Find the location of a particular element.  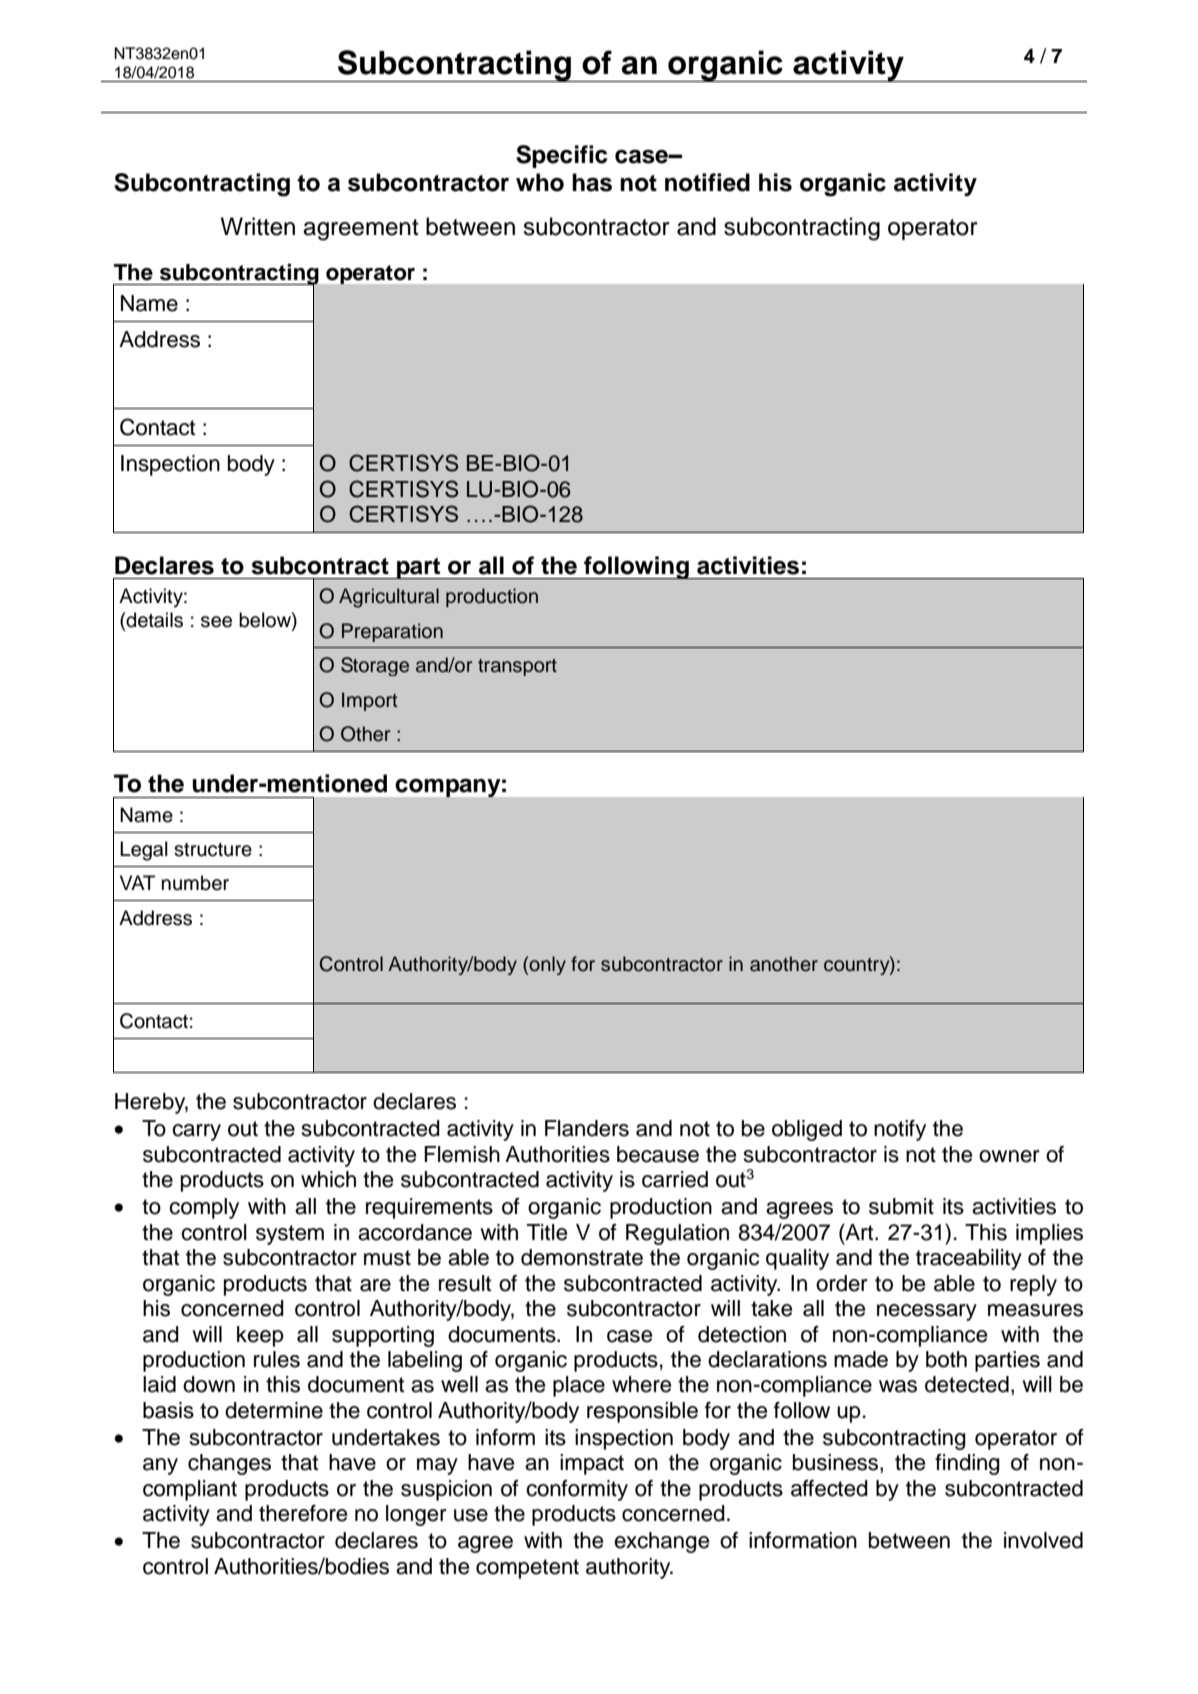

conformity is located at coordinates (577, 1490).
